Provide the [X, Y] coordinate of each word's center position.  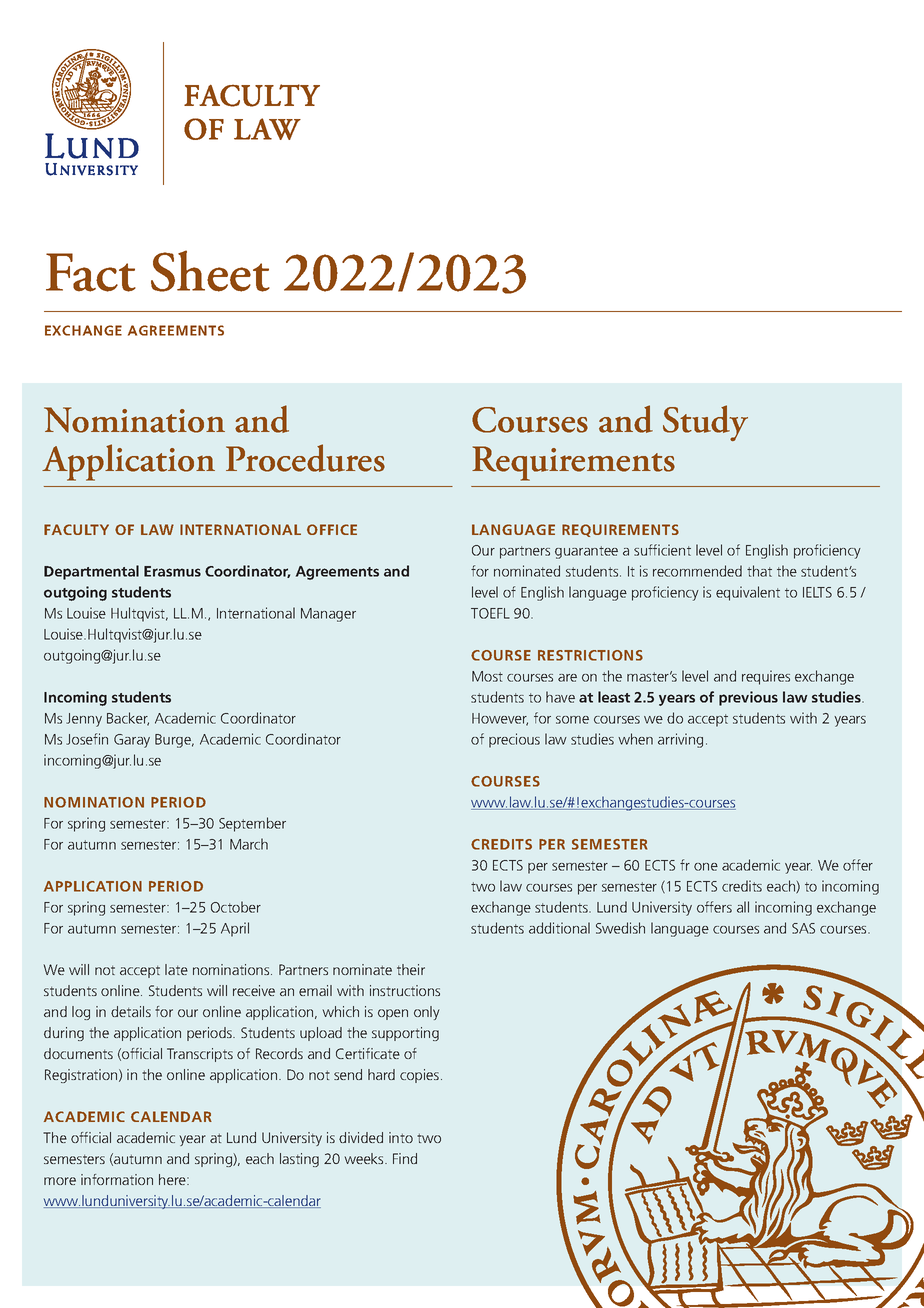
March [249, 844]
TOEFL [490, 613]
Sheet [210, 271]
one [706, 867]
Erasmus [172, 571]
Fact [91, 272]
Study [705, 423]
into [401, 1137]
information [117, 1179]
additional [559, 928]
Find [405, 1158]
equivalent [748, 593]
